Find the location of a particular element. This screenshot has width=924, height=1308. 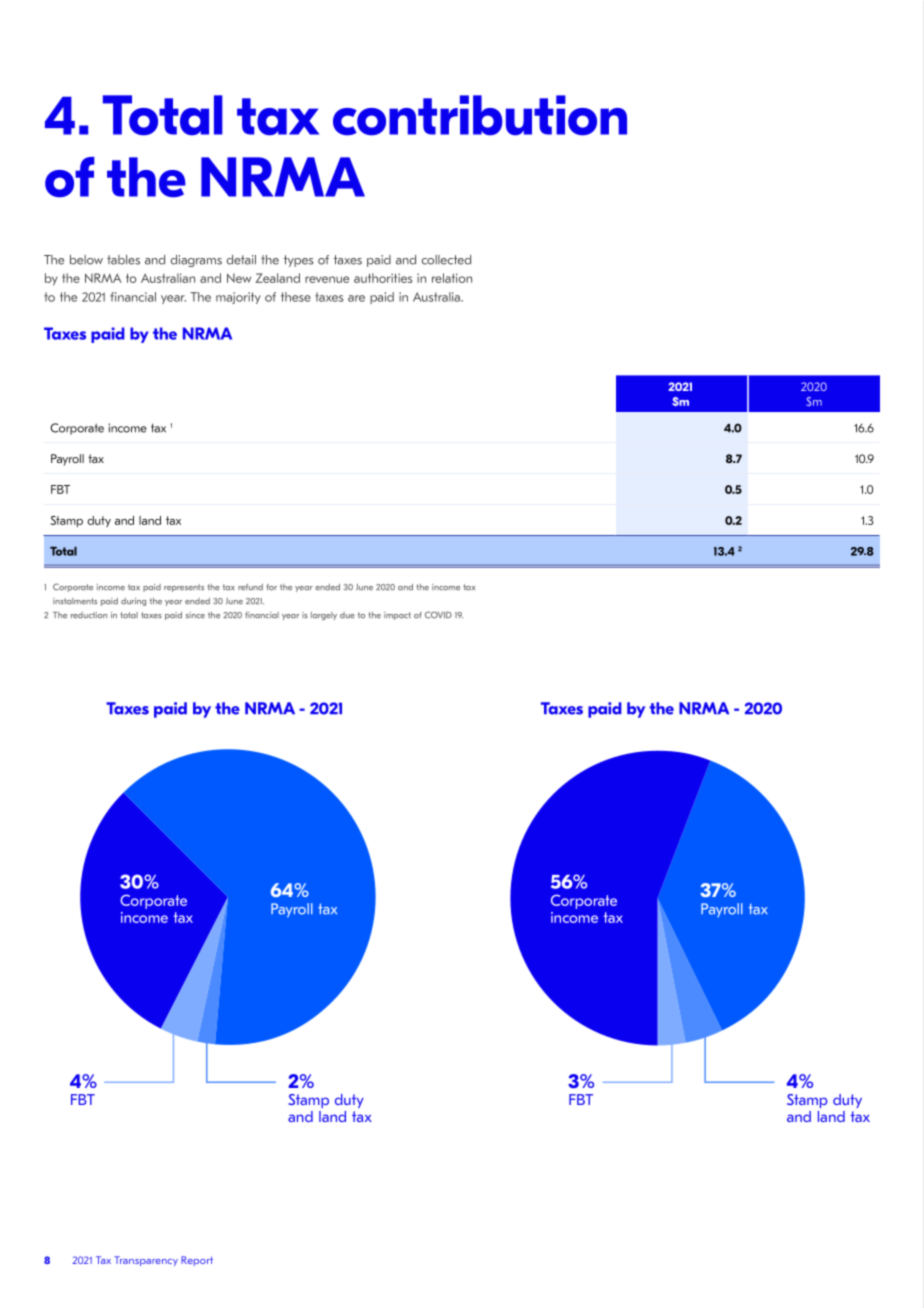

tables is located at coordinates (123, 260).
